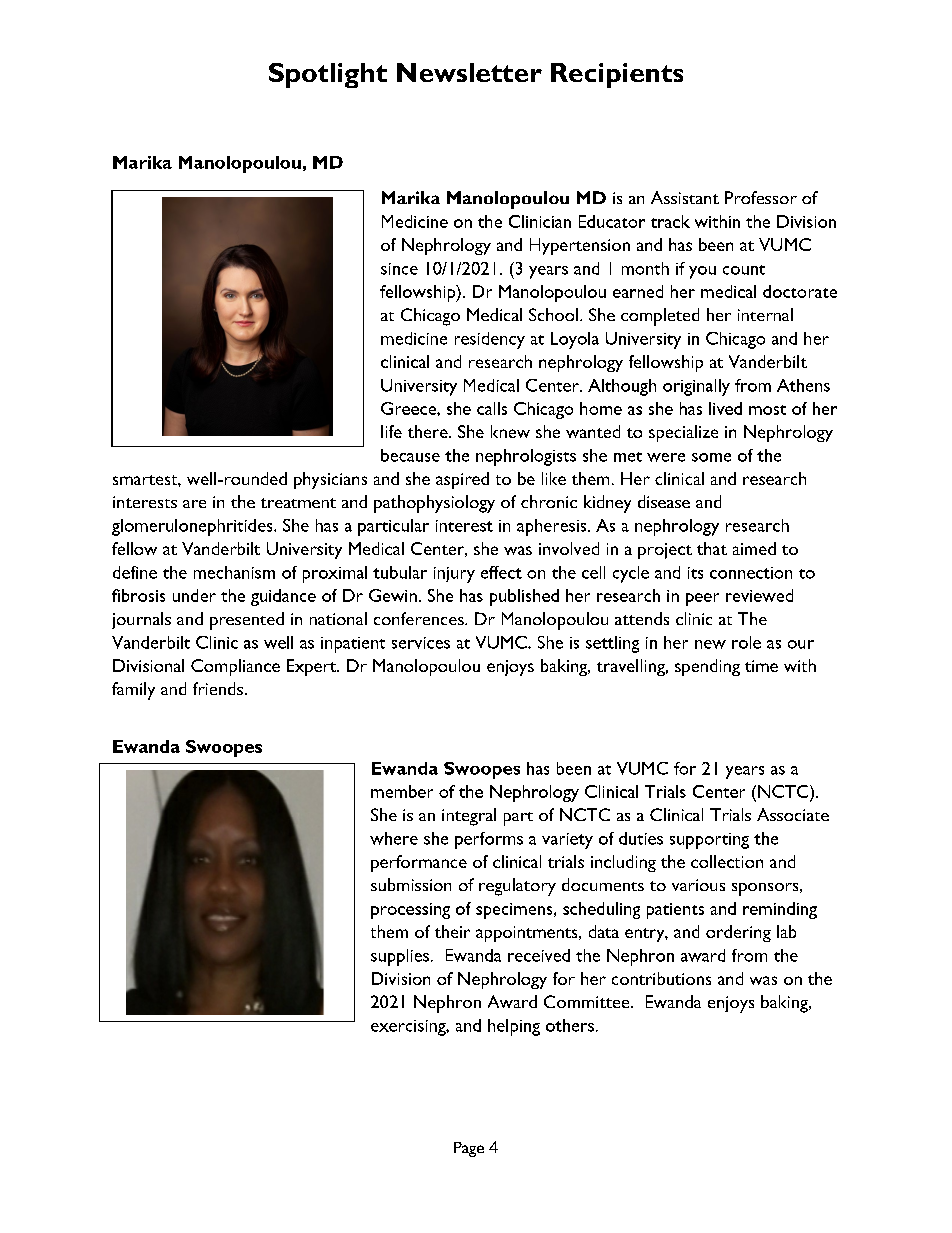 The height and width of the screenshot is (1233, 952). I want to click on Newsletter, so click(469, 72).
